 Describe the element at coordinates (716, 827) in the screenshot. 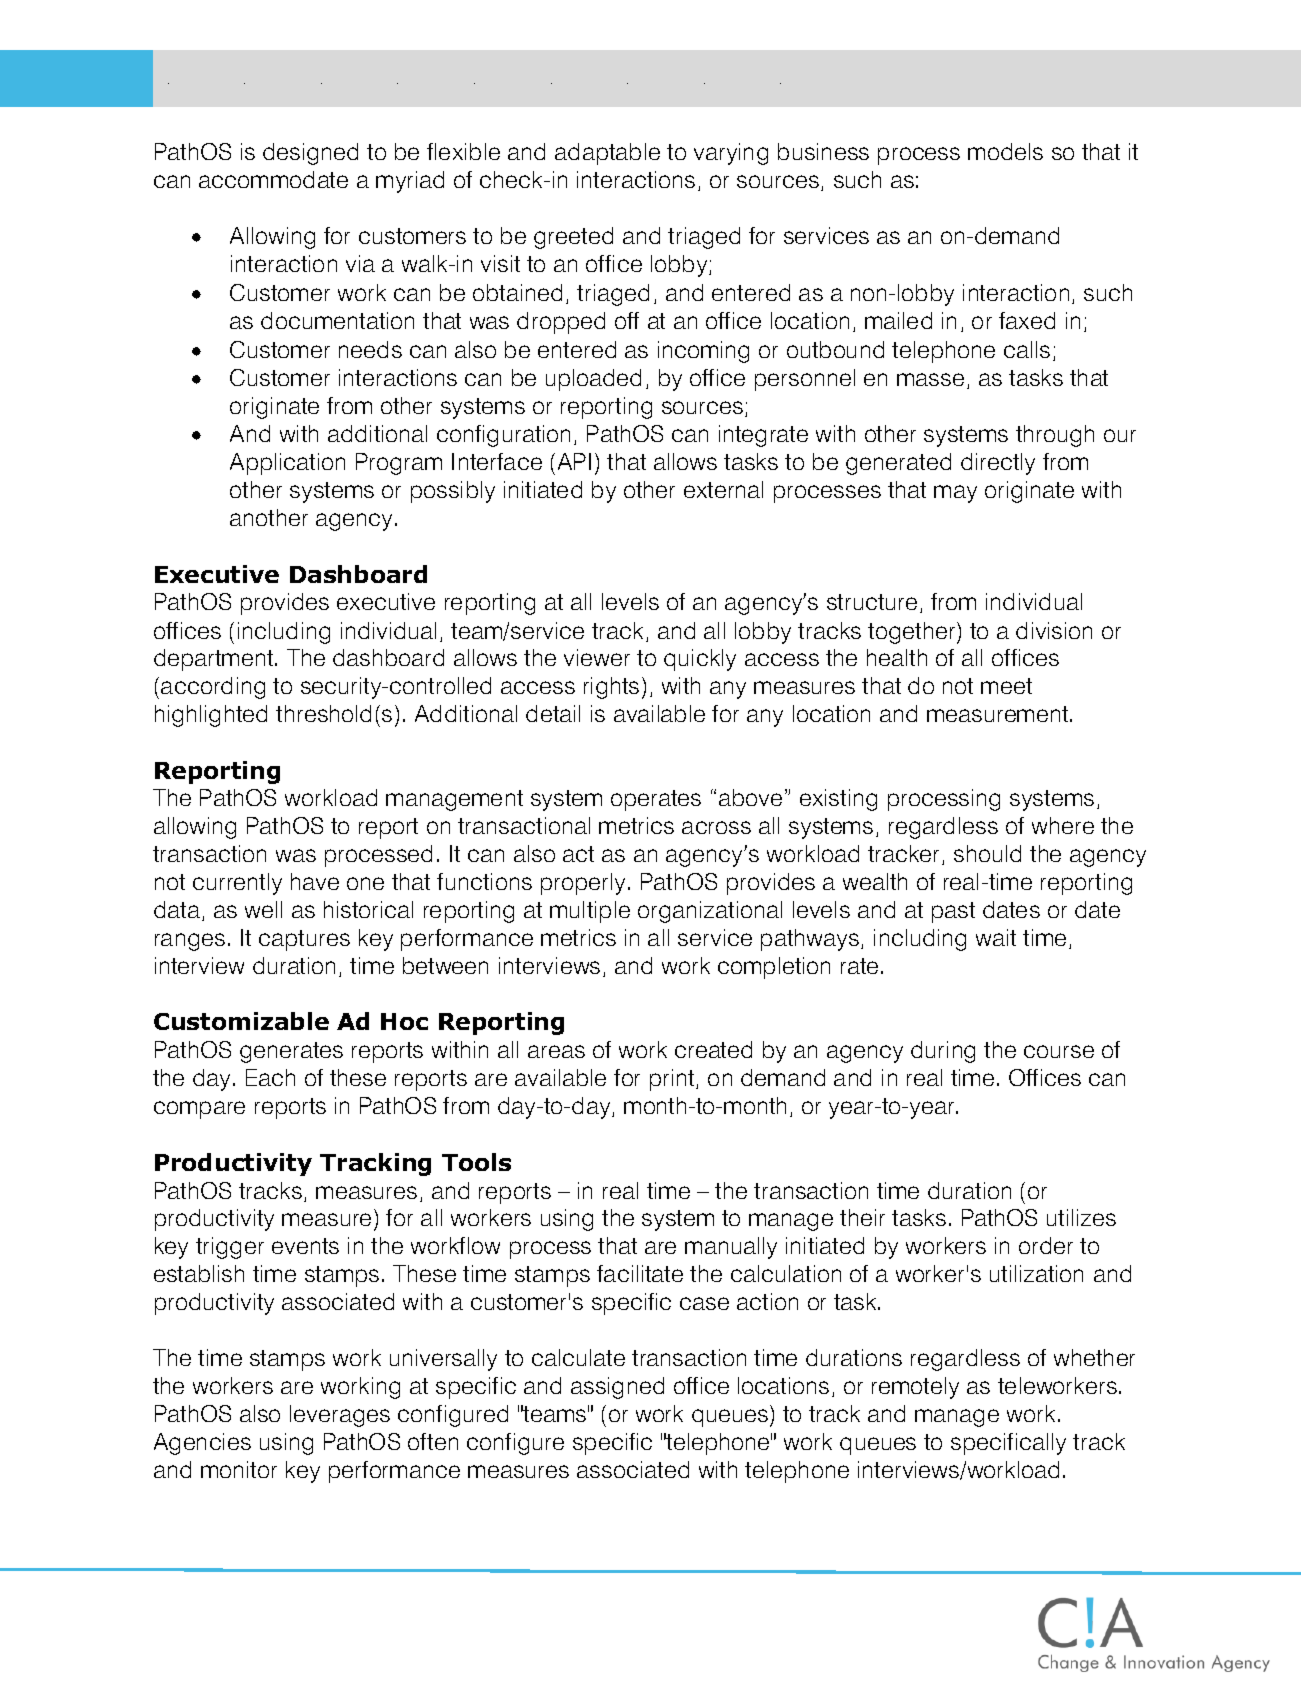

I see `across` at that location.
